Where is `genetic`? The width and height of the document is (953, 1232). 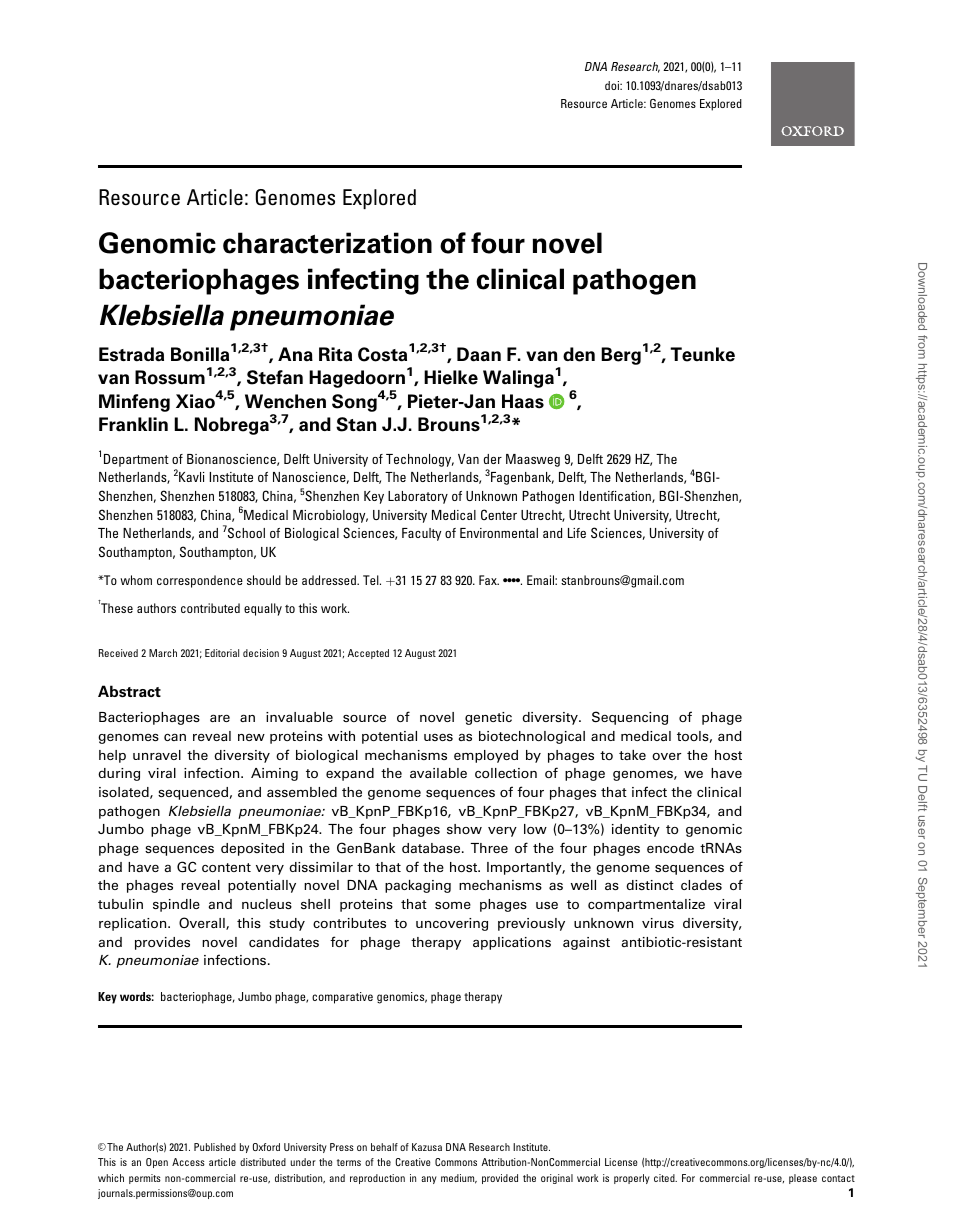 genetic is located at coordinates (488, 718).
